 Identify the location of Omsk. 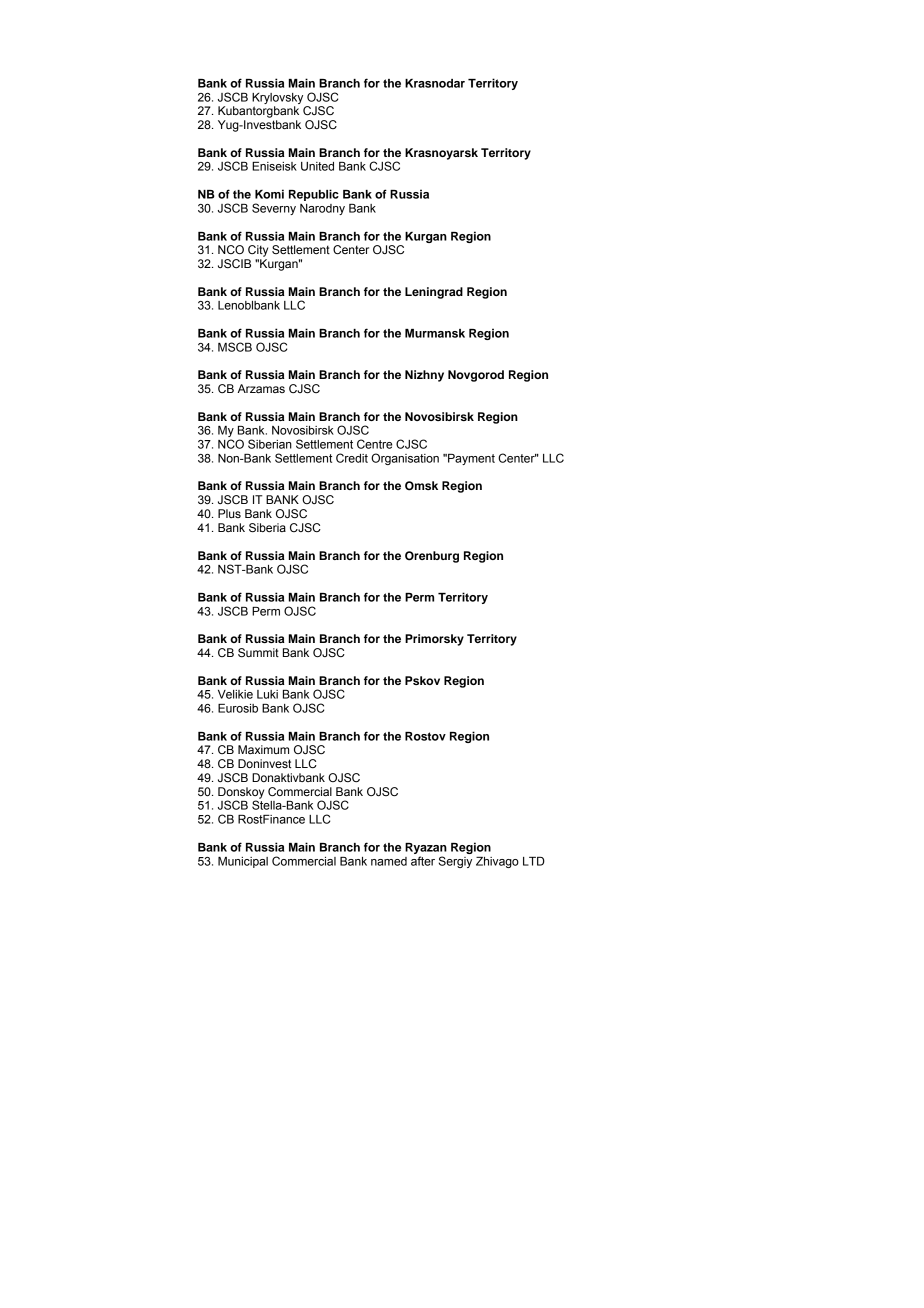
(421, 486).
